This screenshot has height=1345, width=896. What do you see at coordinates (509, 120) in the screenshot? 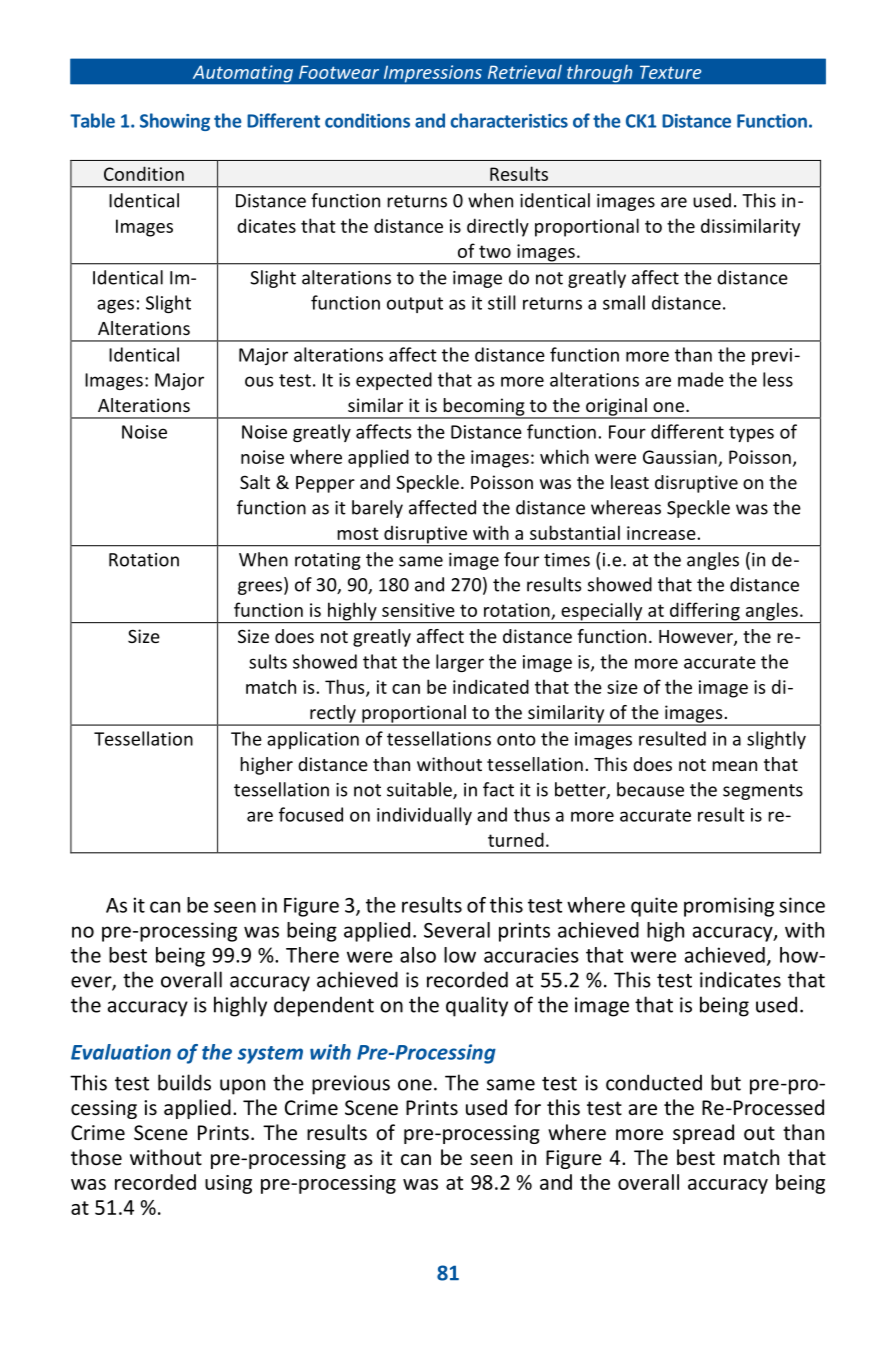
I see `characteristics` at bounding box center [509, 120].
